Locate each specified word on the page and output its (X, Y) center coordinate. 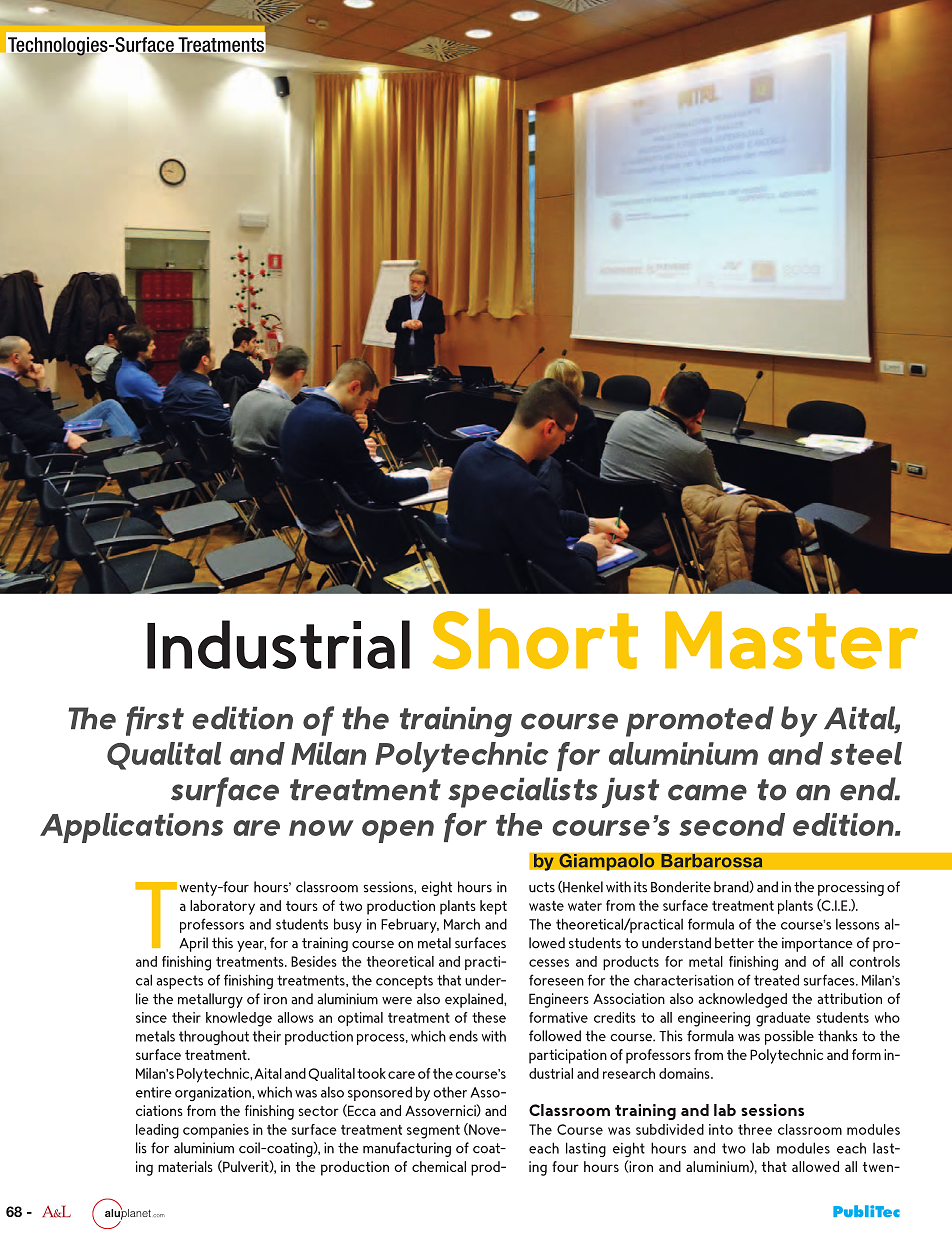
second (732, 824)
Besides (314, 961)
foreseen (556, 980)
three (755, 1129)
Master (791, 640)
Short (535, 639)
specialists (523, 792)
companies (216, 1131)
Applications (131, 828)
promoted (700, 721)
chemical (439, 1166)
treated (776, 980)
